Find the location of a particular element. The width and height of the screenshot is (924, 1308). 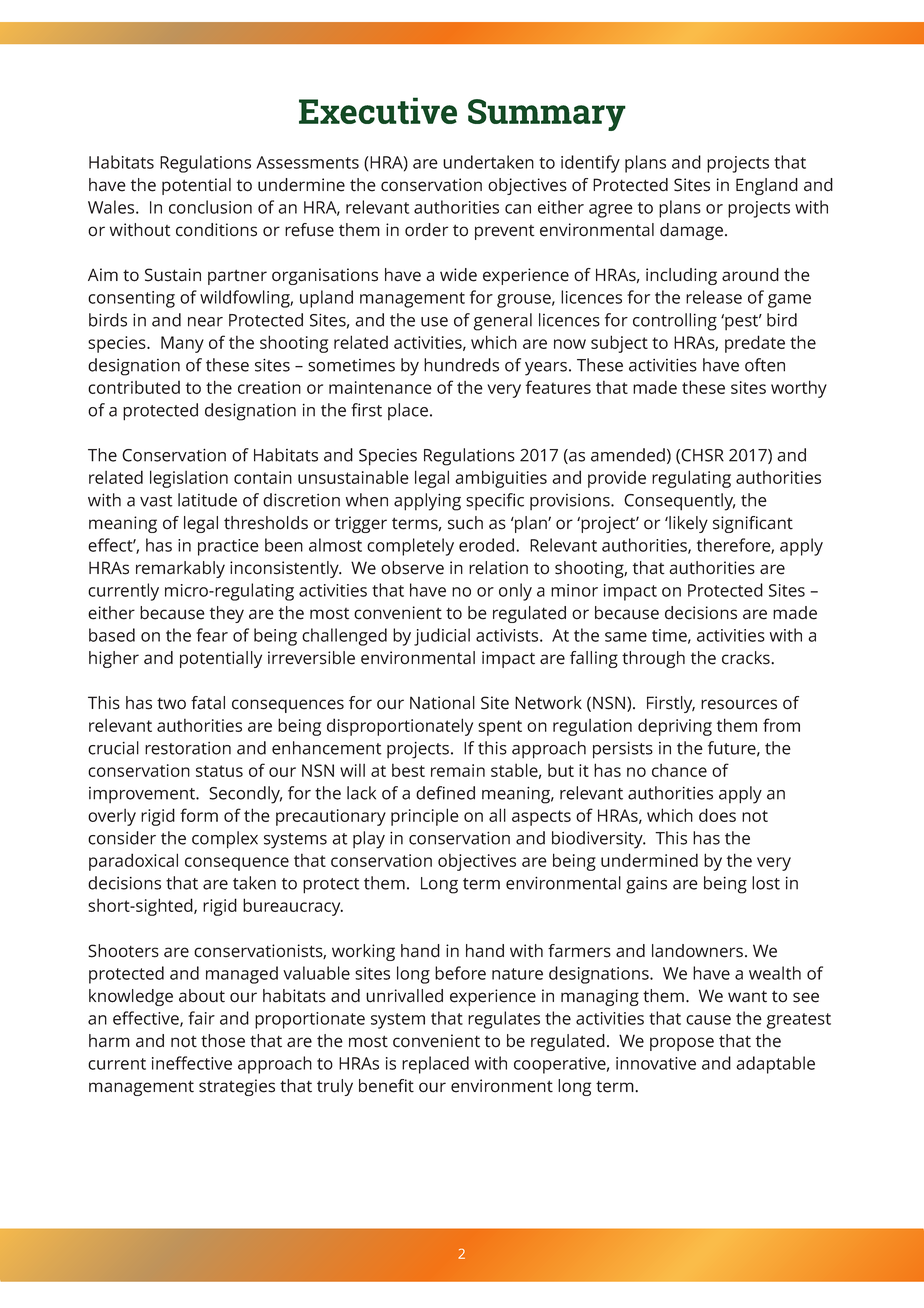

conclusion is located at coordinates (210, 207).
